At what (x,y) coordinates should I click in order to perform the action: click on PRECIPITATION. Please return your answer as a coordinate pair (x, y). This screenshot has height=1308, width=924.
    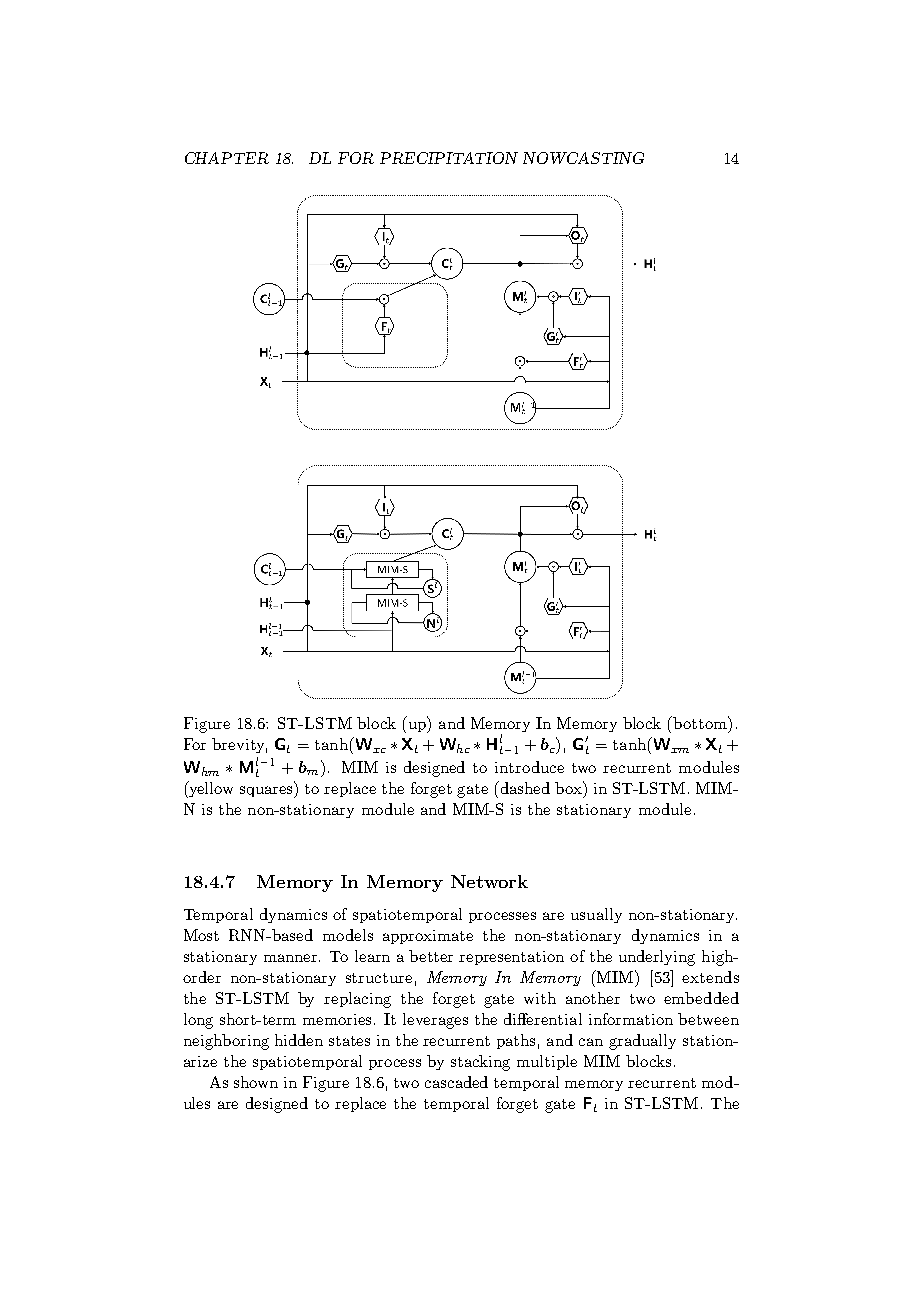
    Looking at the image, I should click on (449, 158).
